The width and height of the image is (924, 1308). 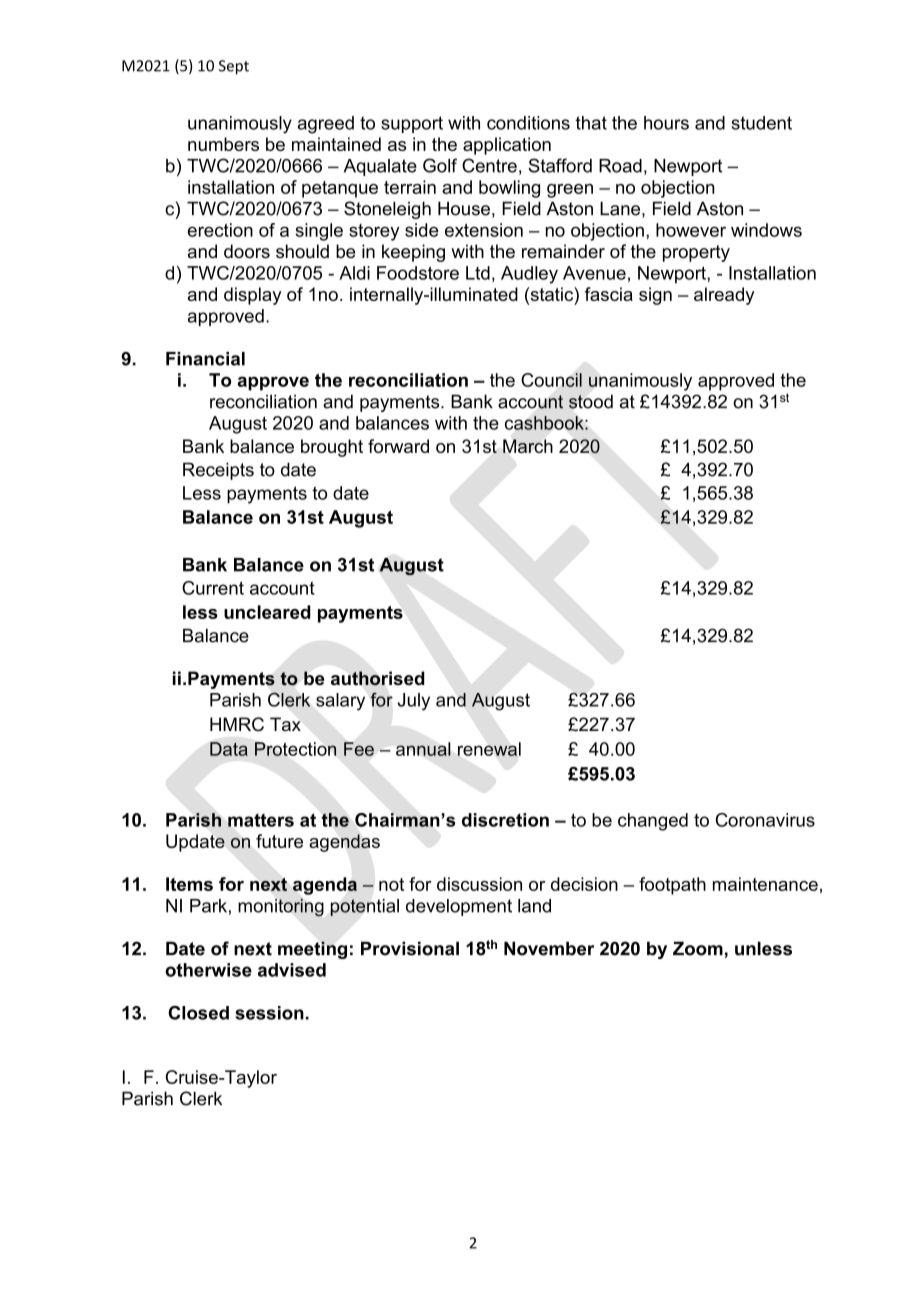 What do you see at coordinates (698, 948) in the image?
I see `Zoom` at bounding box center [698, 948].
